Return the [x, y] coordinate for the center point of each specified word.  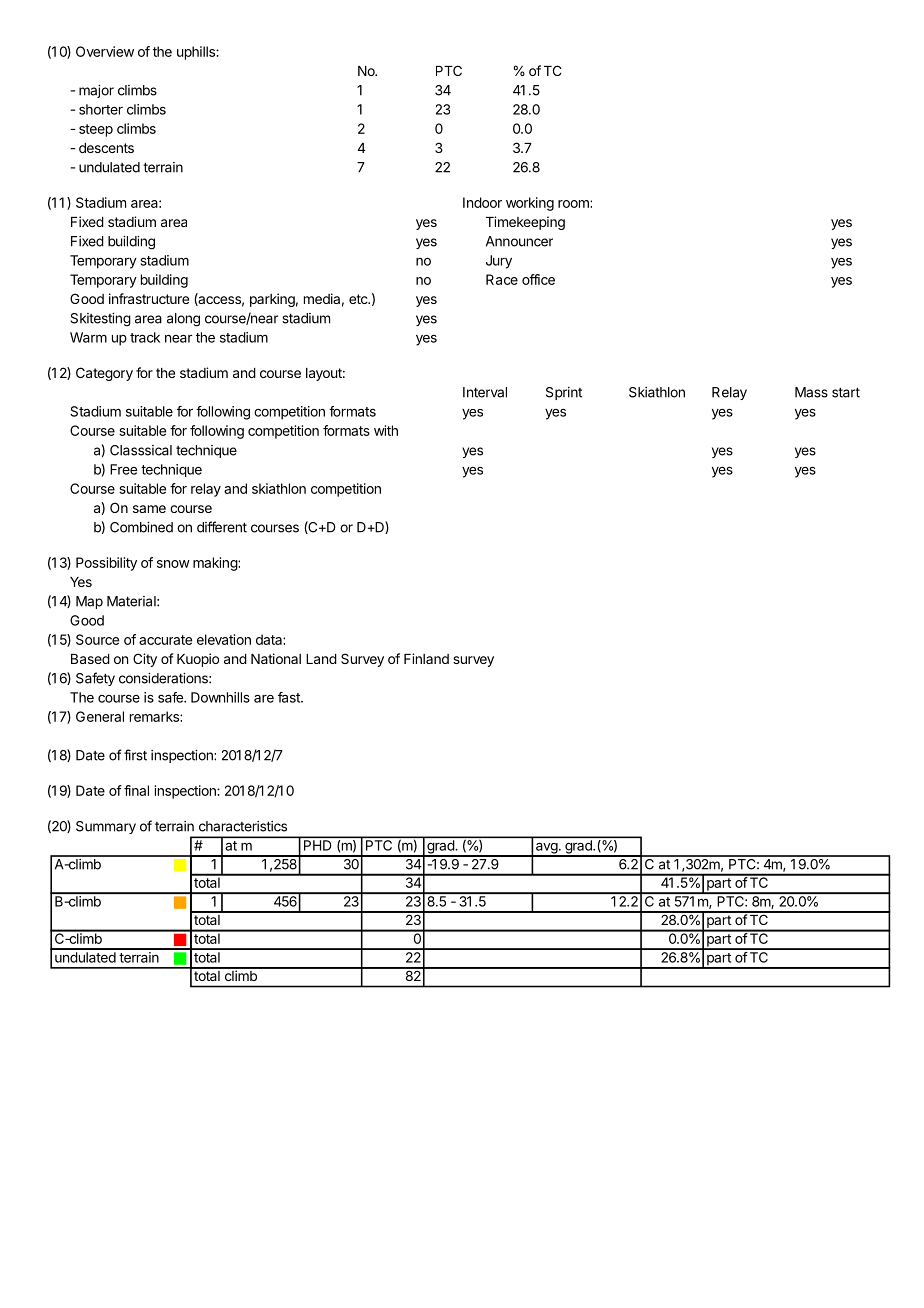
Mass [811, 392]
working [530, 204]
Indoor [482, 202]
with [386, 430]
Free [123, 469]
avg [546, 849]
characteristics [243, 826]
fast [290, 697]
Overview [105, 51]
